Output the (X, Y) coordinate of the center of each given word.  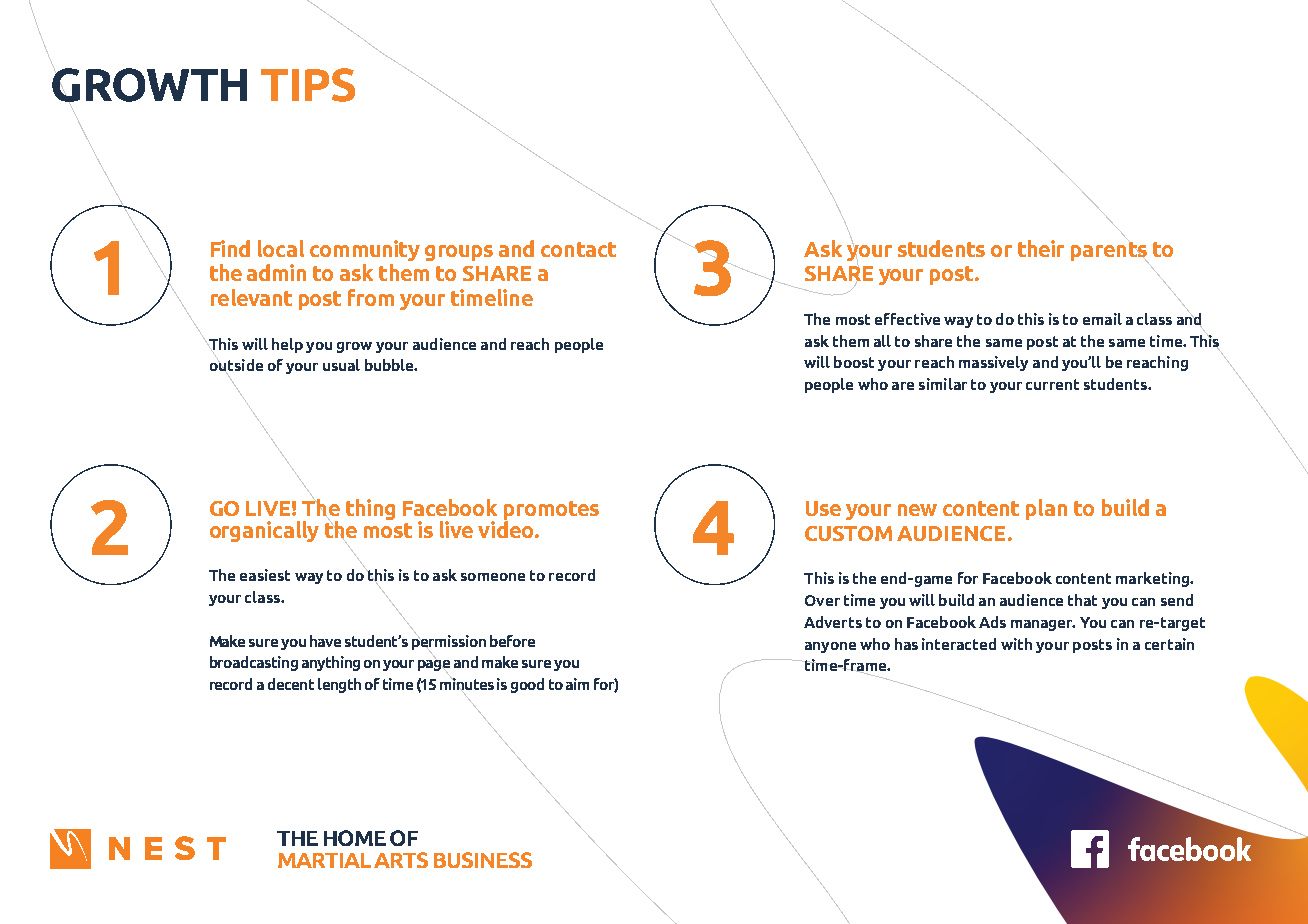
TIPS (308, 85)
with (1016, 644)
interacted (959, 644)
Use (823, 508)
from (371, 297)
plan (1046, 509)
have (325, 641)
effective (907, 319)
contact (578, 249)
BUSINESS (483, 860)
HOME (355, 838)
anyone (830, 647)
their (1041, 248)
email (1102, 319)
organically (264, 531)
